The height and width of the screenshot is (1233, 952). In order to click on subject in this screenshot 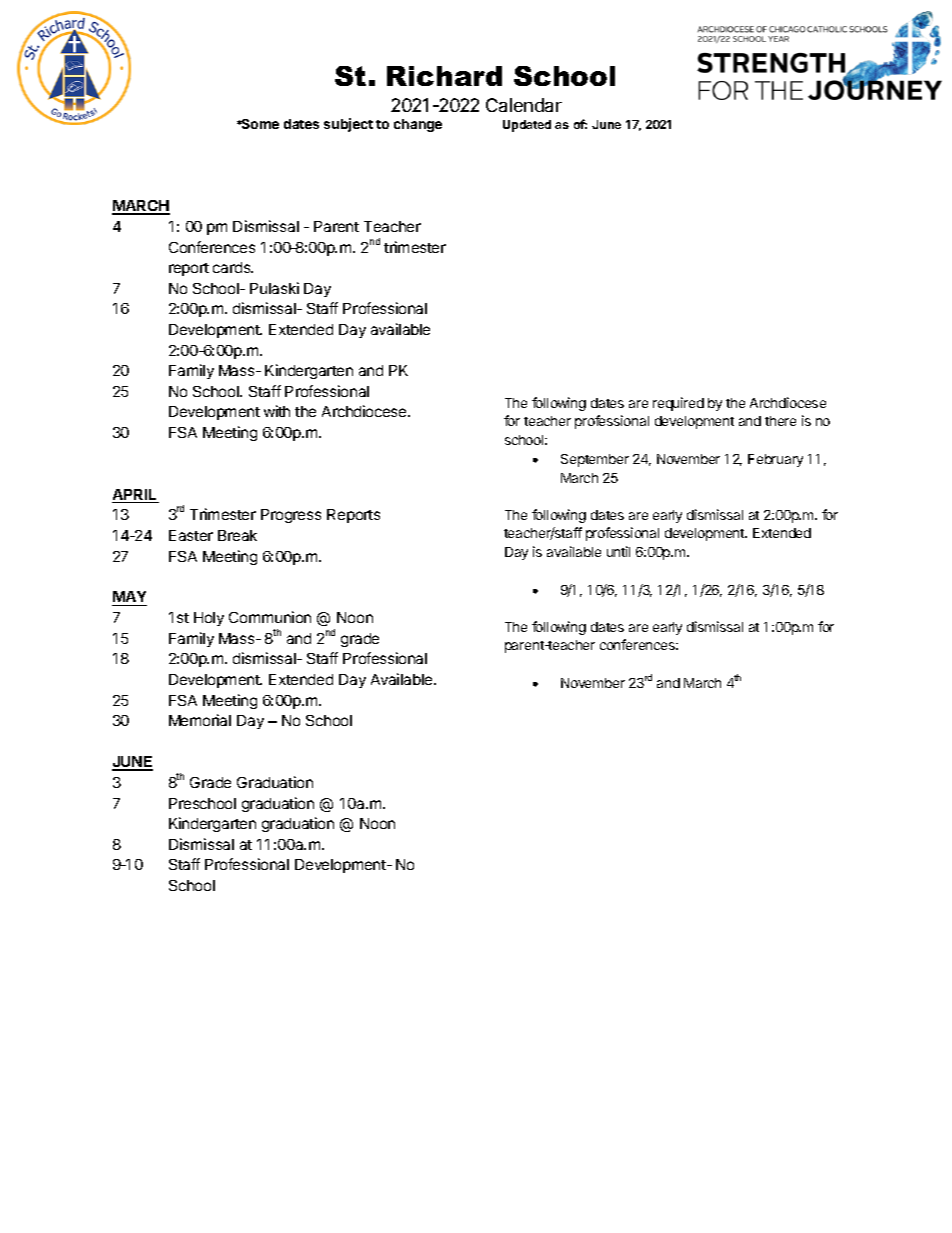, I will do `click(348, 125)`.
